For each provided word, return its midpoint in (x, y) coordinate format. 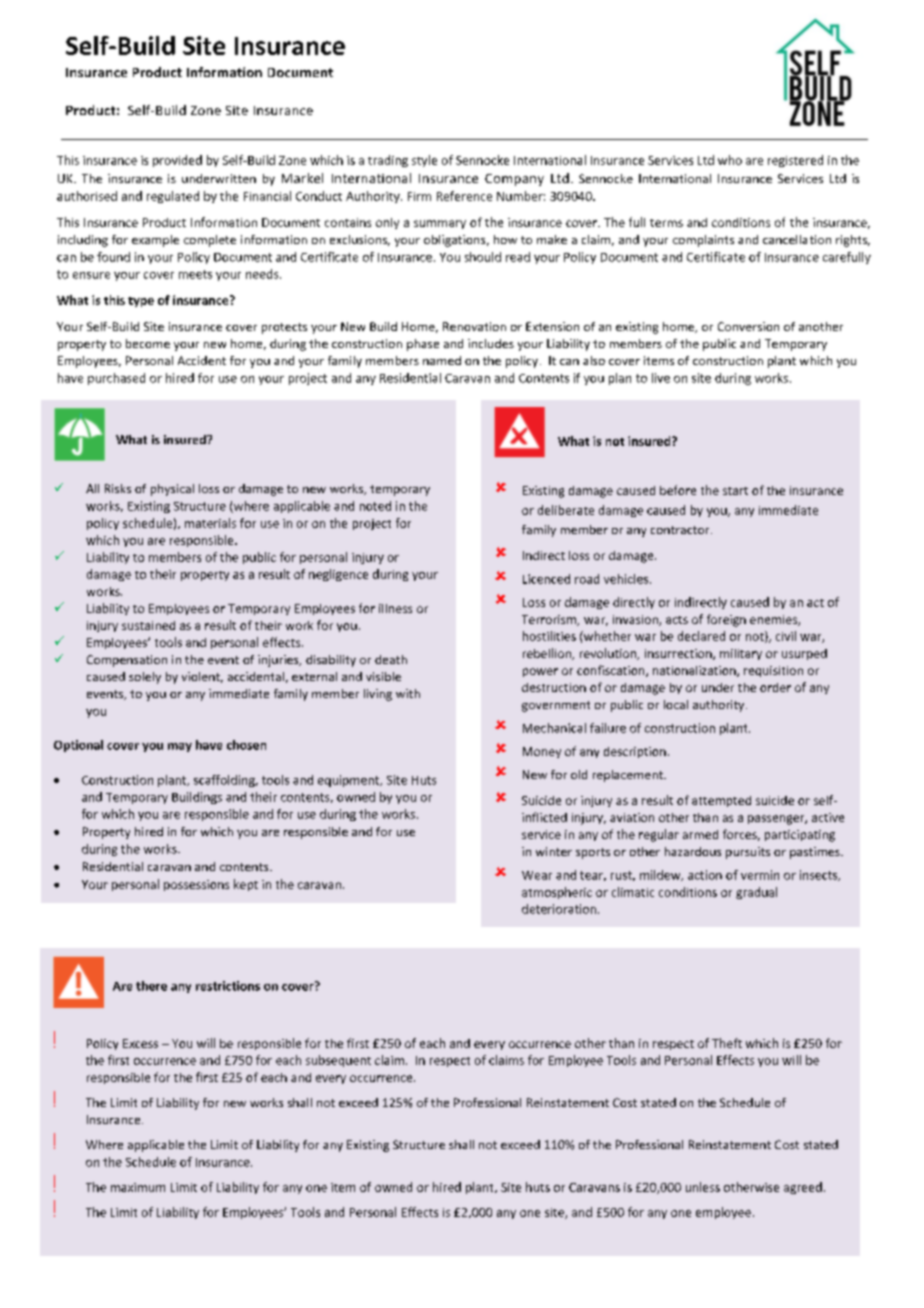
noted (375, 506)
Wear (537, 875)
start (735, 491)
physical (172, 490)
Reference (464, 196)
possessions (196, 885)
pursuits (748, 853)
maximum (138, 1187)
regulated (173, 197)
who (730, 160)
